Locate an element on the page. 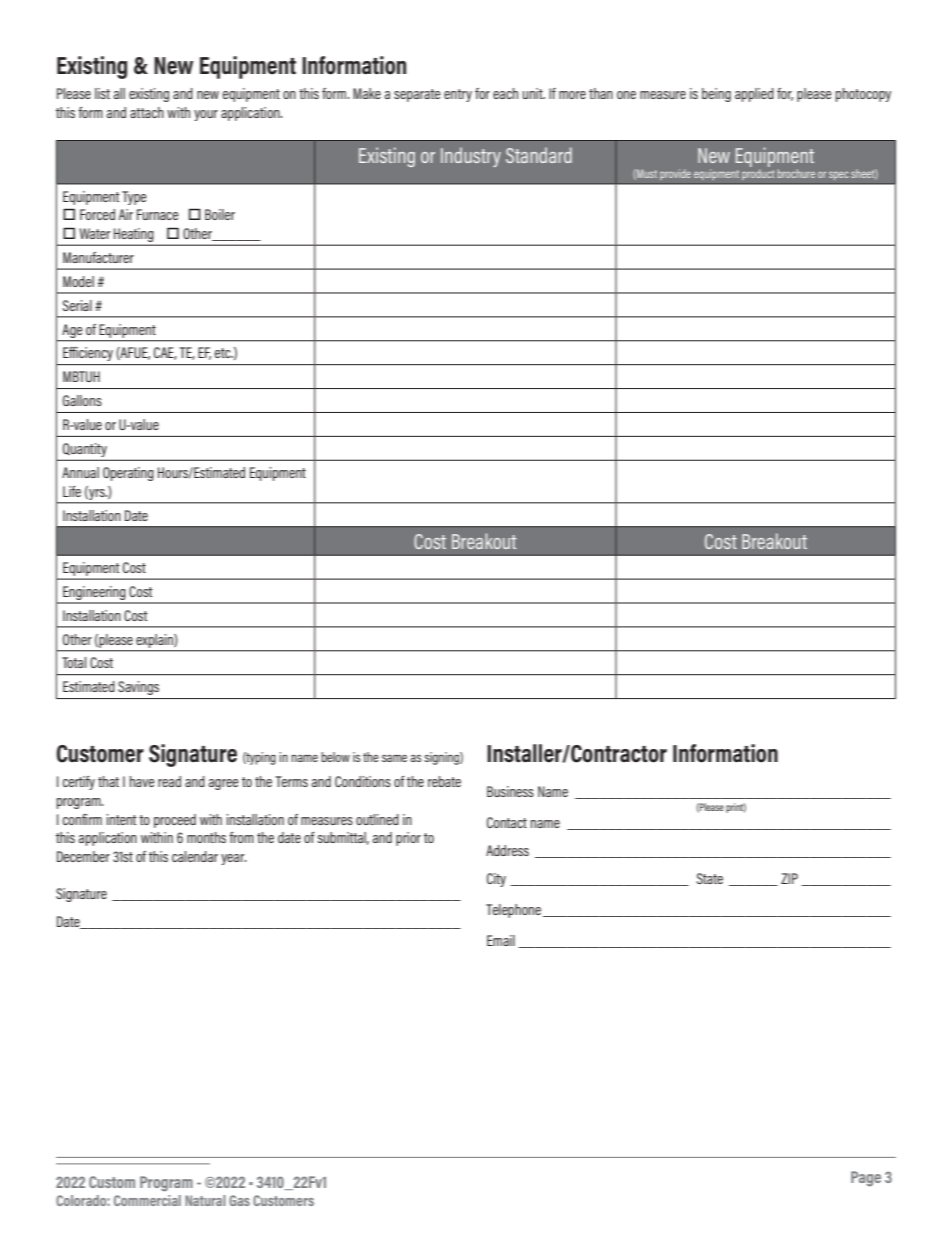 This page has width=952, height=1233. Business is located at coordinates (510, 791).
